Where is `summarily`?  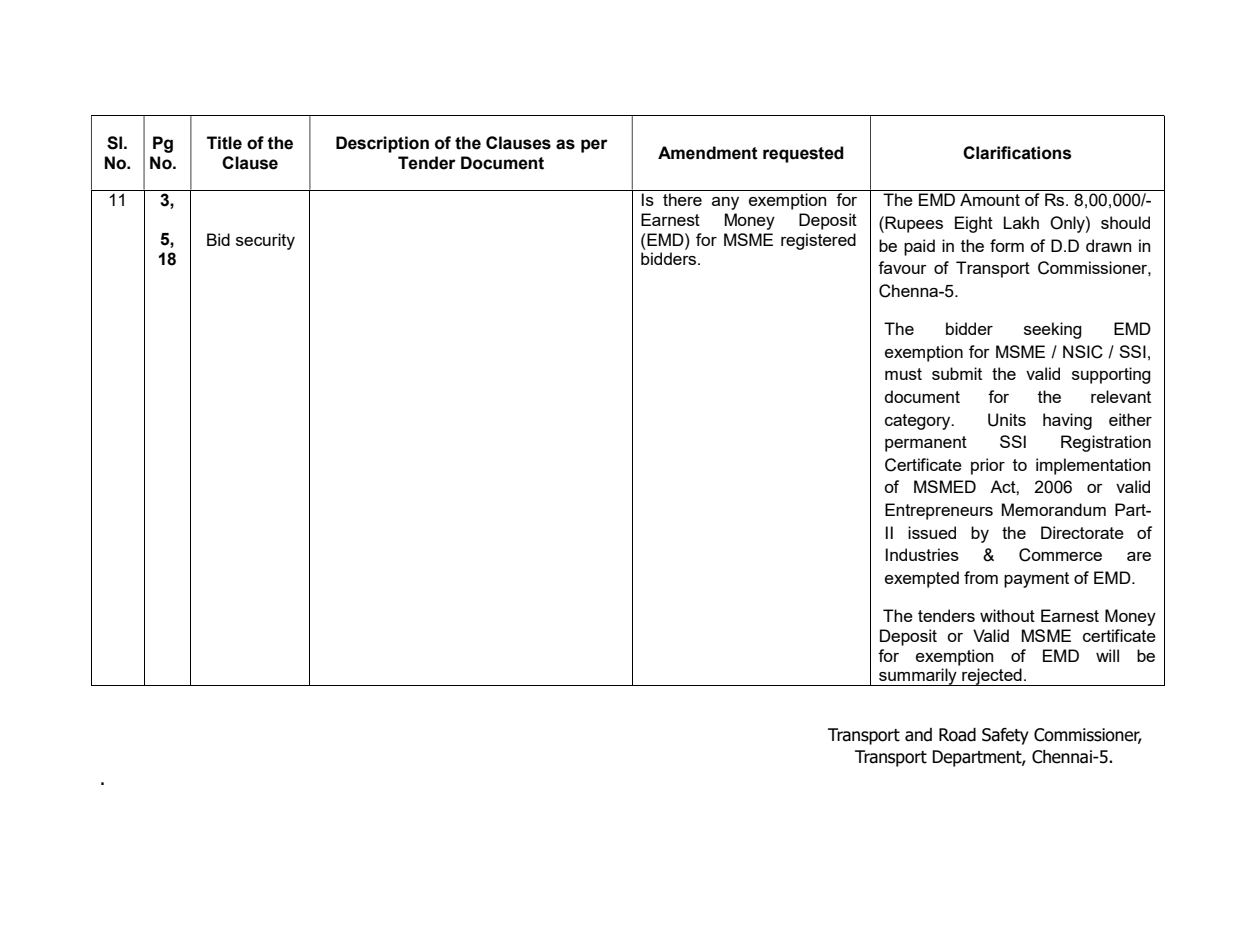 summarily is located at coordinates (918, 677).
